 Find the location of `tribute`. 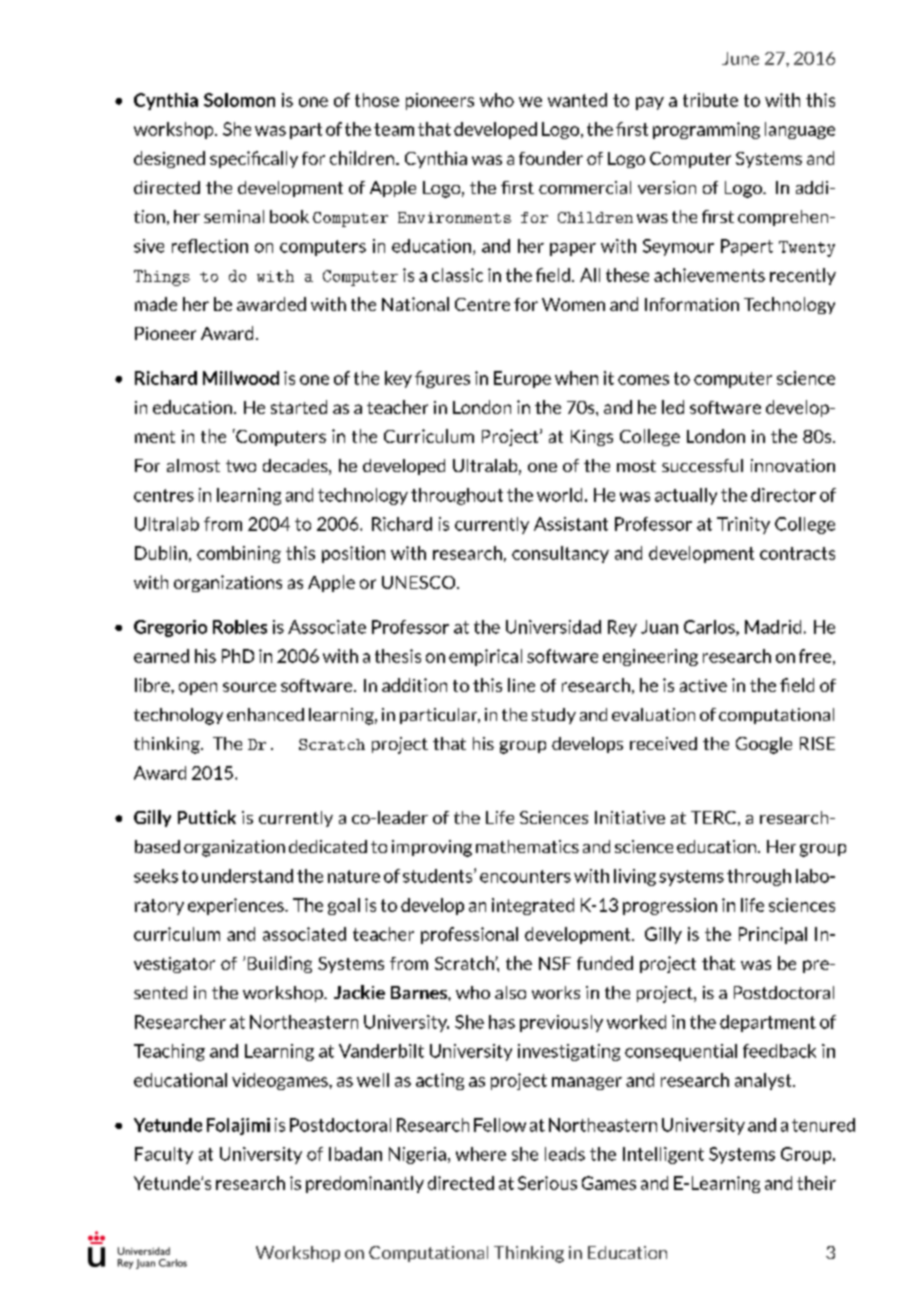

tribute is located at coordinates (710, 100).
